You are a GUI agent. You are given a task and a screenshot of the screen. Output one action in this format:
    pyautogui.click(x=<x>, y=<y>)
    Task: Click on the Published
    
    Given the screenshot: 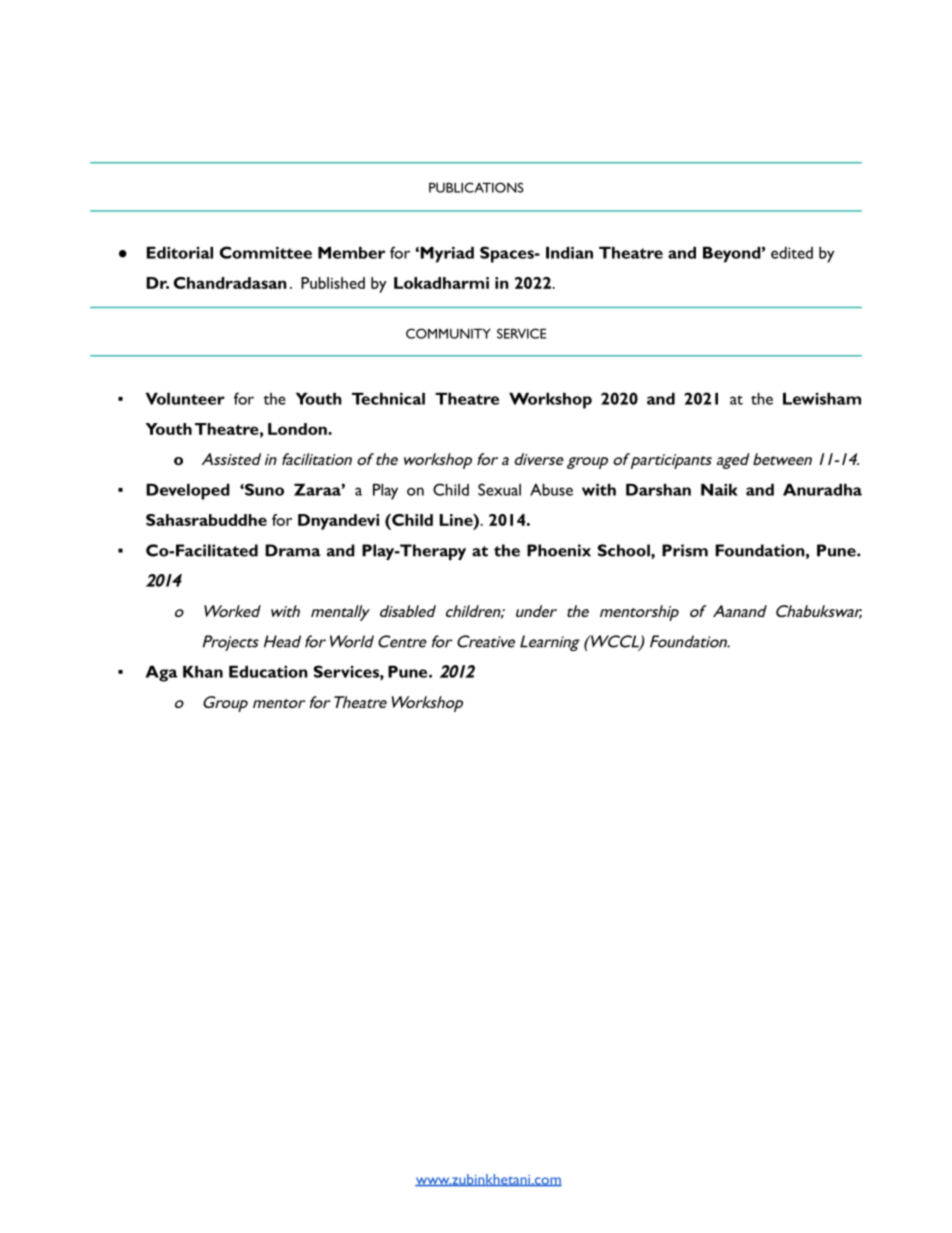 What is the action you would take?
    pyautogui.click(x=333, y=283)
